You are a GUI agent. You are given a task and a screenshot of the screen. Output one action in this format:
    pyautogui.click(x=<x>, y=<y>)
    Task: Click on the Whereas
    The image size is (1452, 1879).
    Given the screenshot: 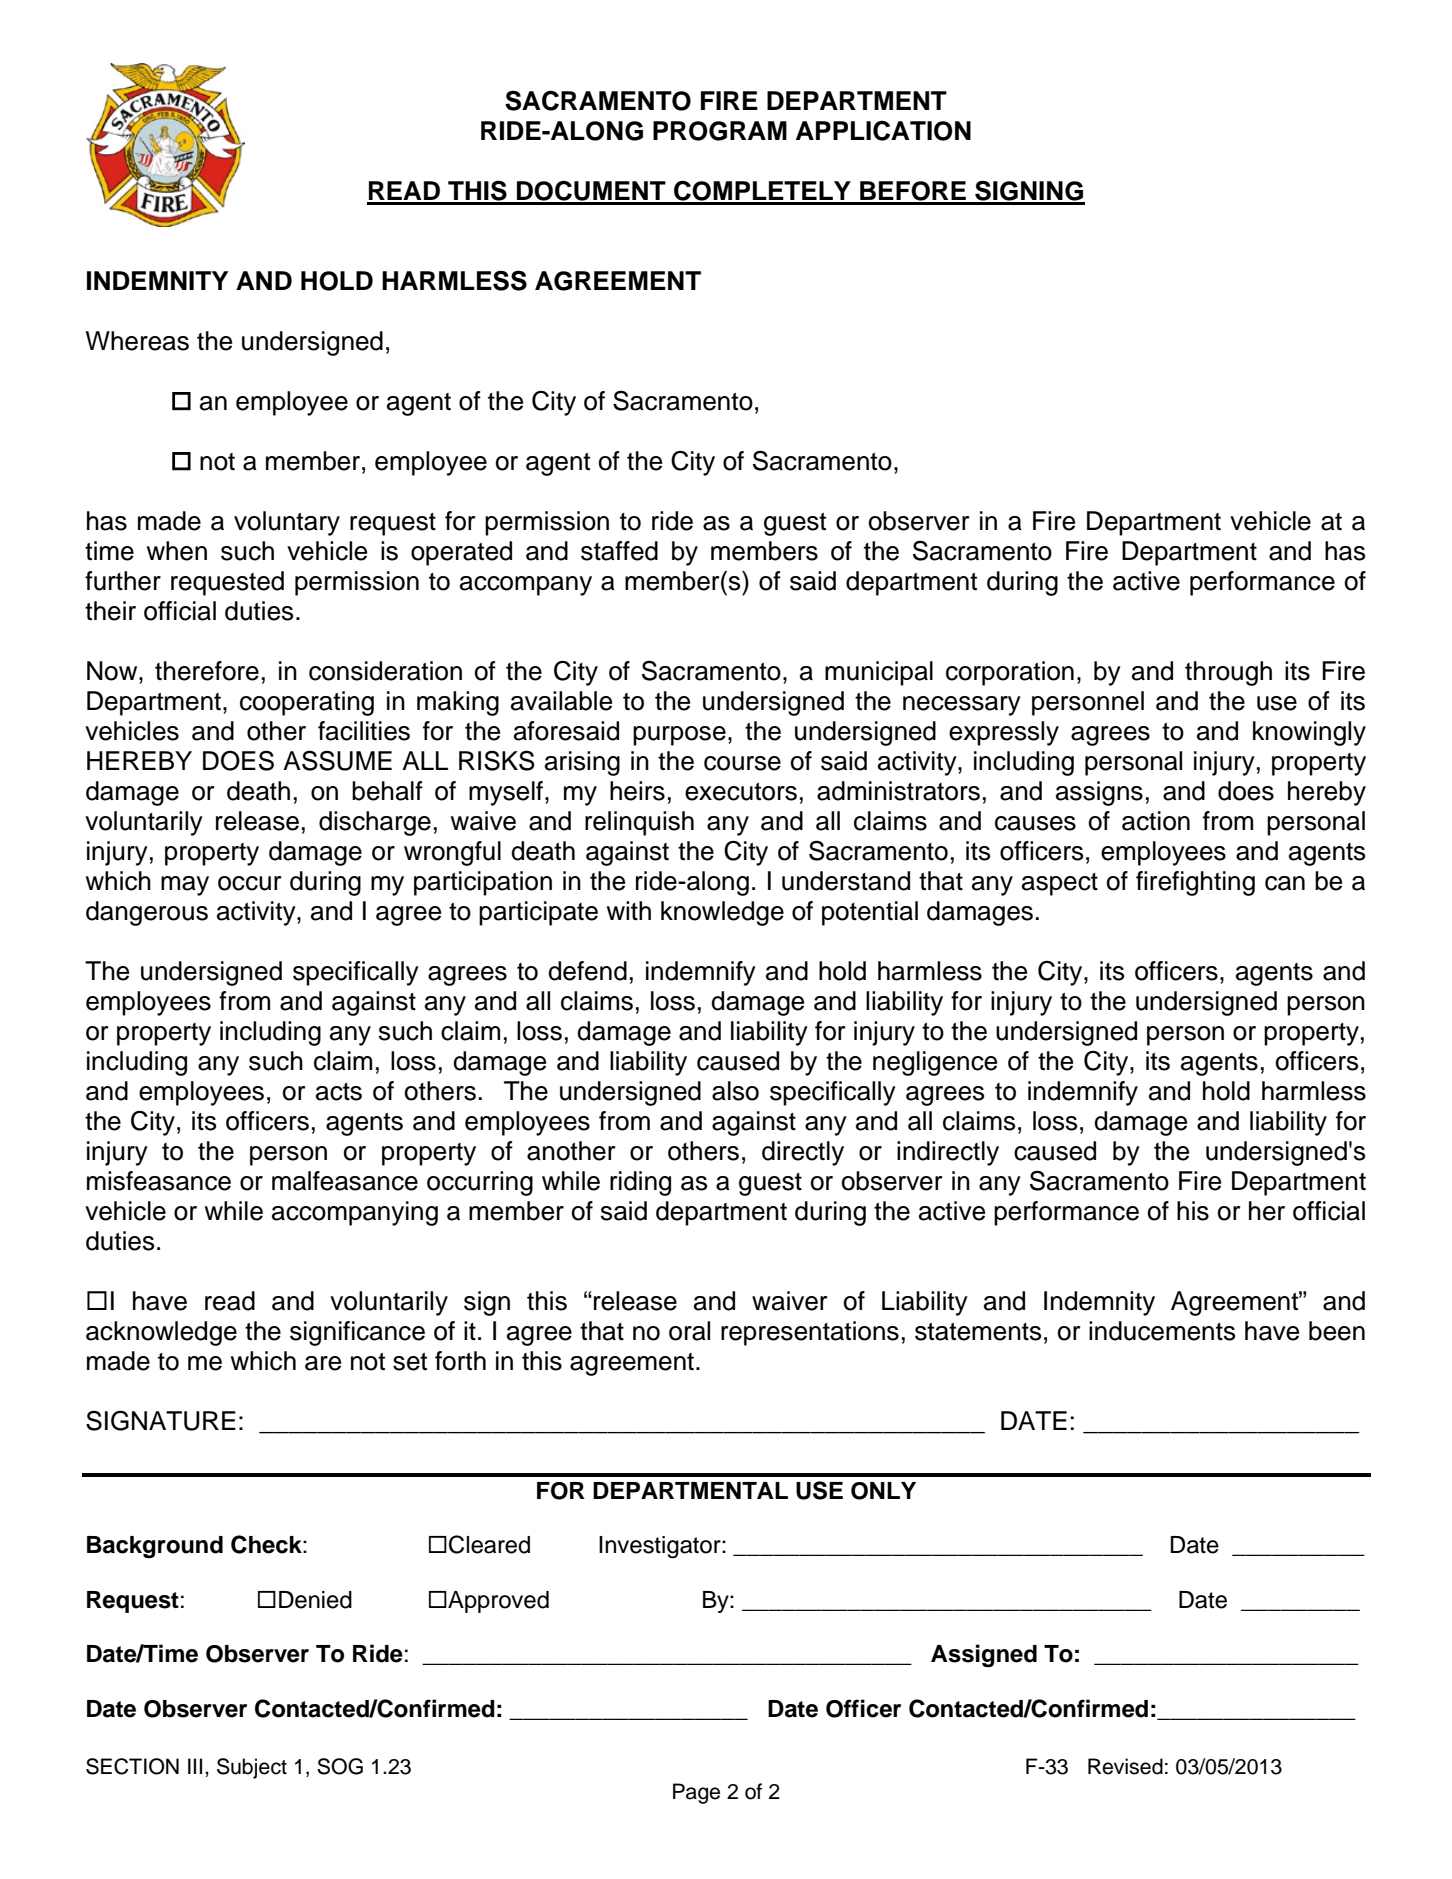 What is the action you would take?
    pyautogui.click(x=137, y=341)
